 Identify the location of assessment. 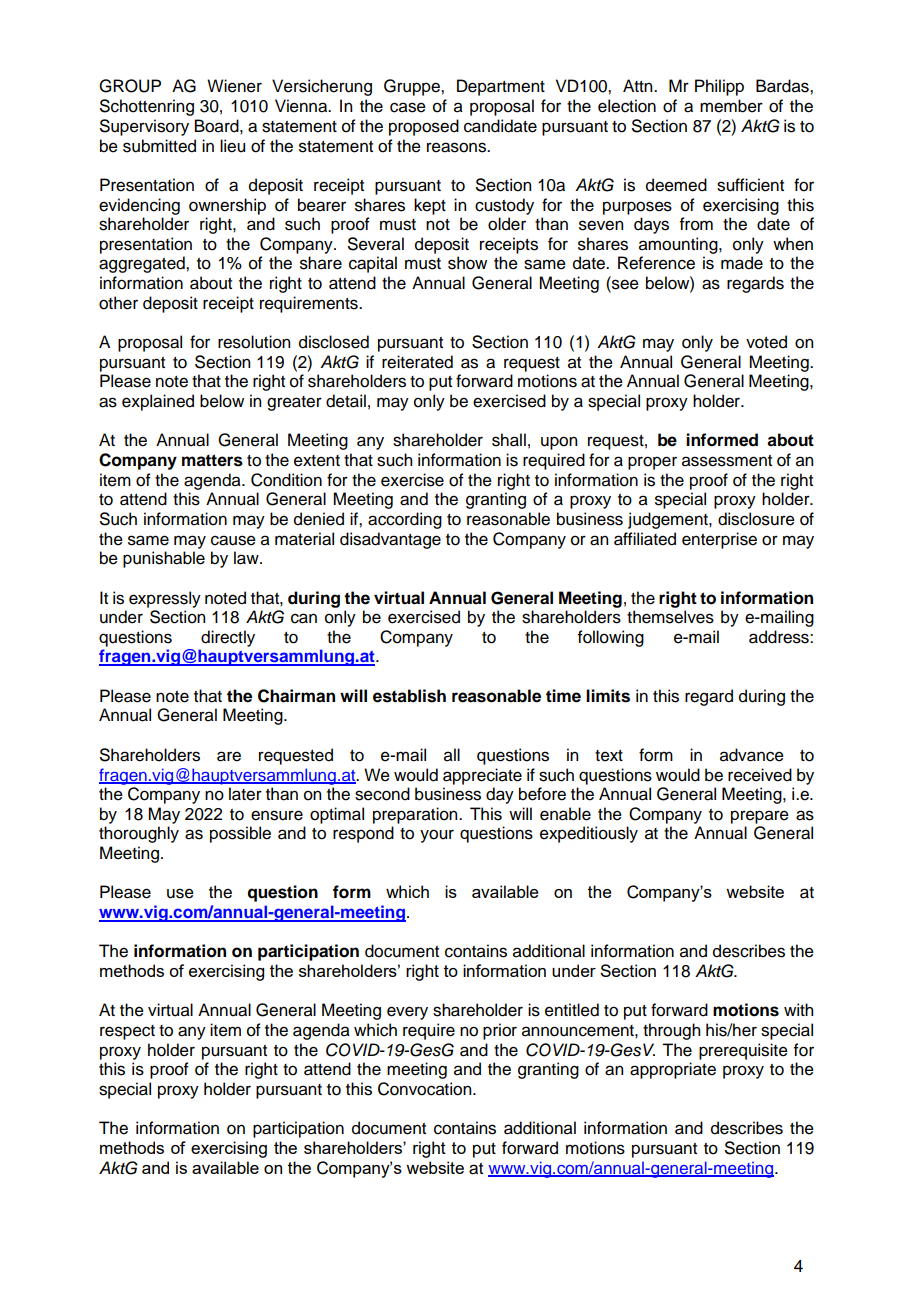
(727, 461).
